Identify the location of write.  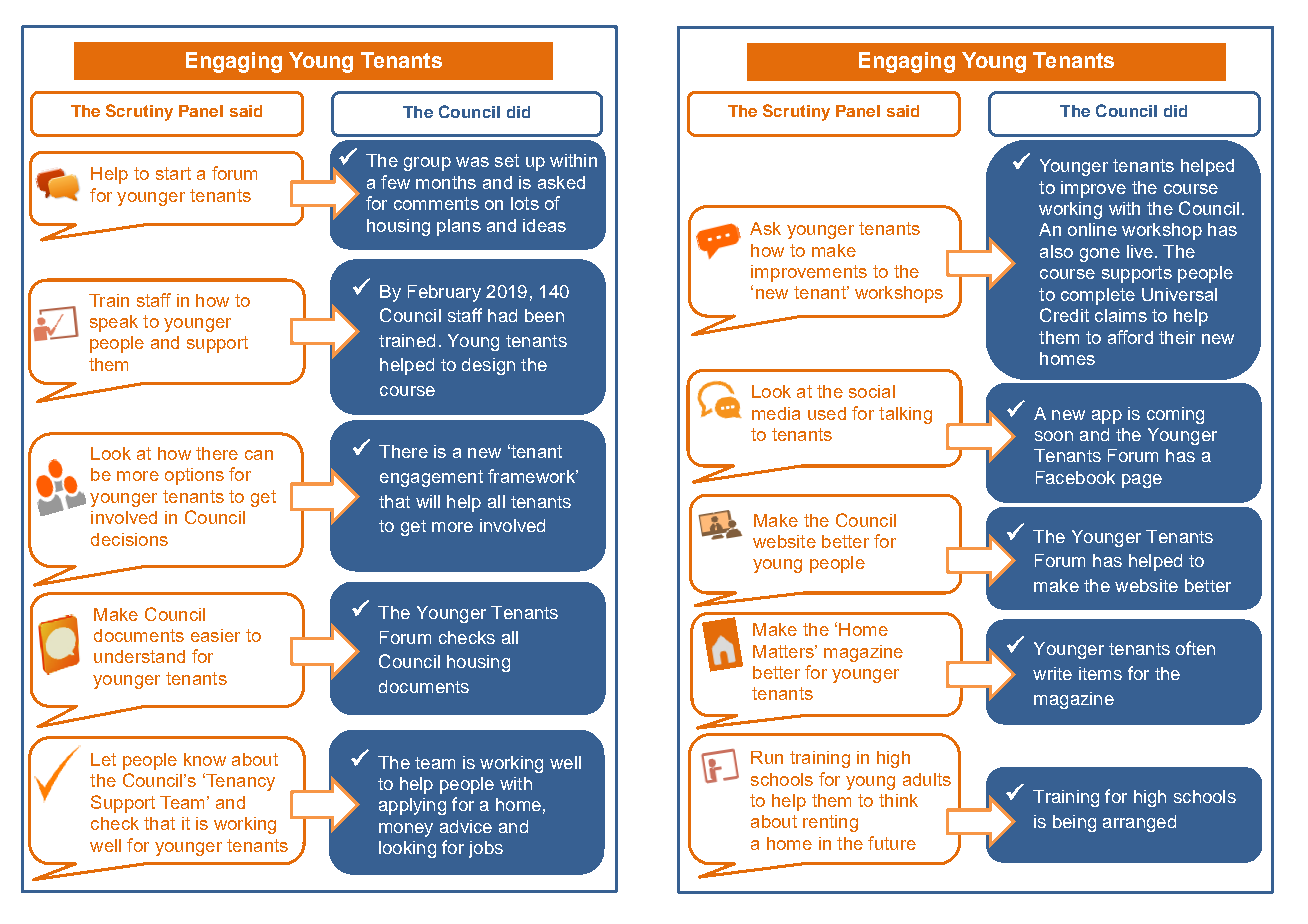
(1052, 673).
